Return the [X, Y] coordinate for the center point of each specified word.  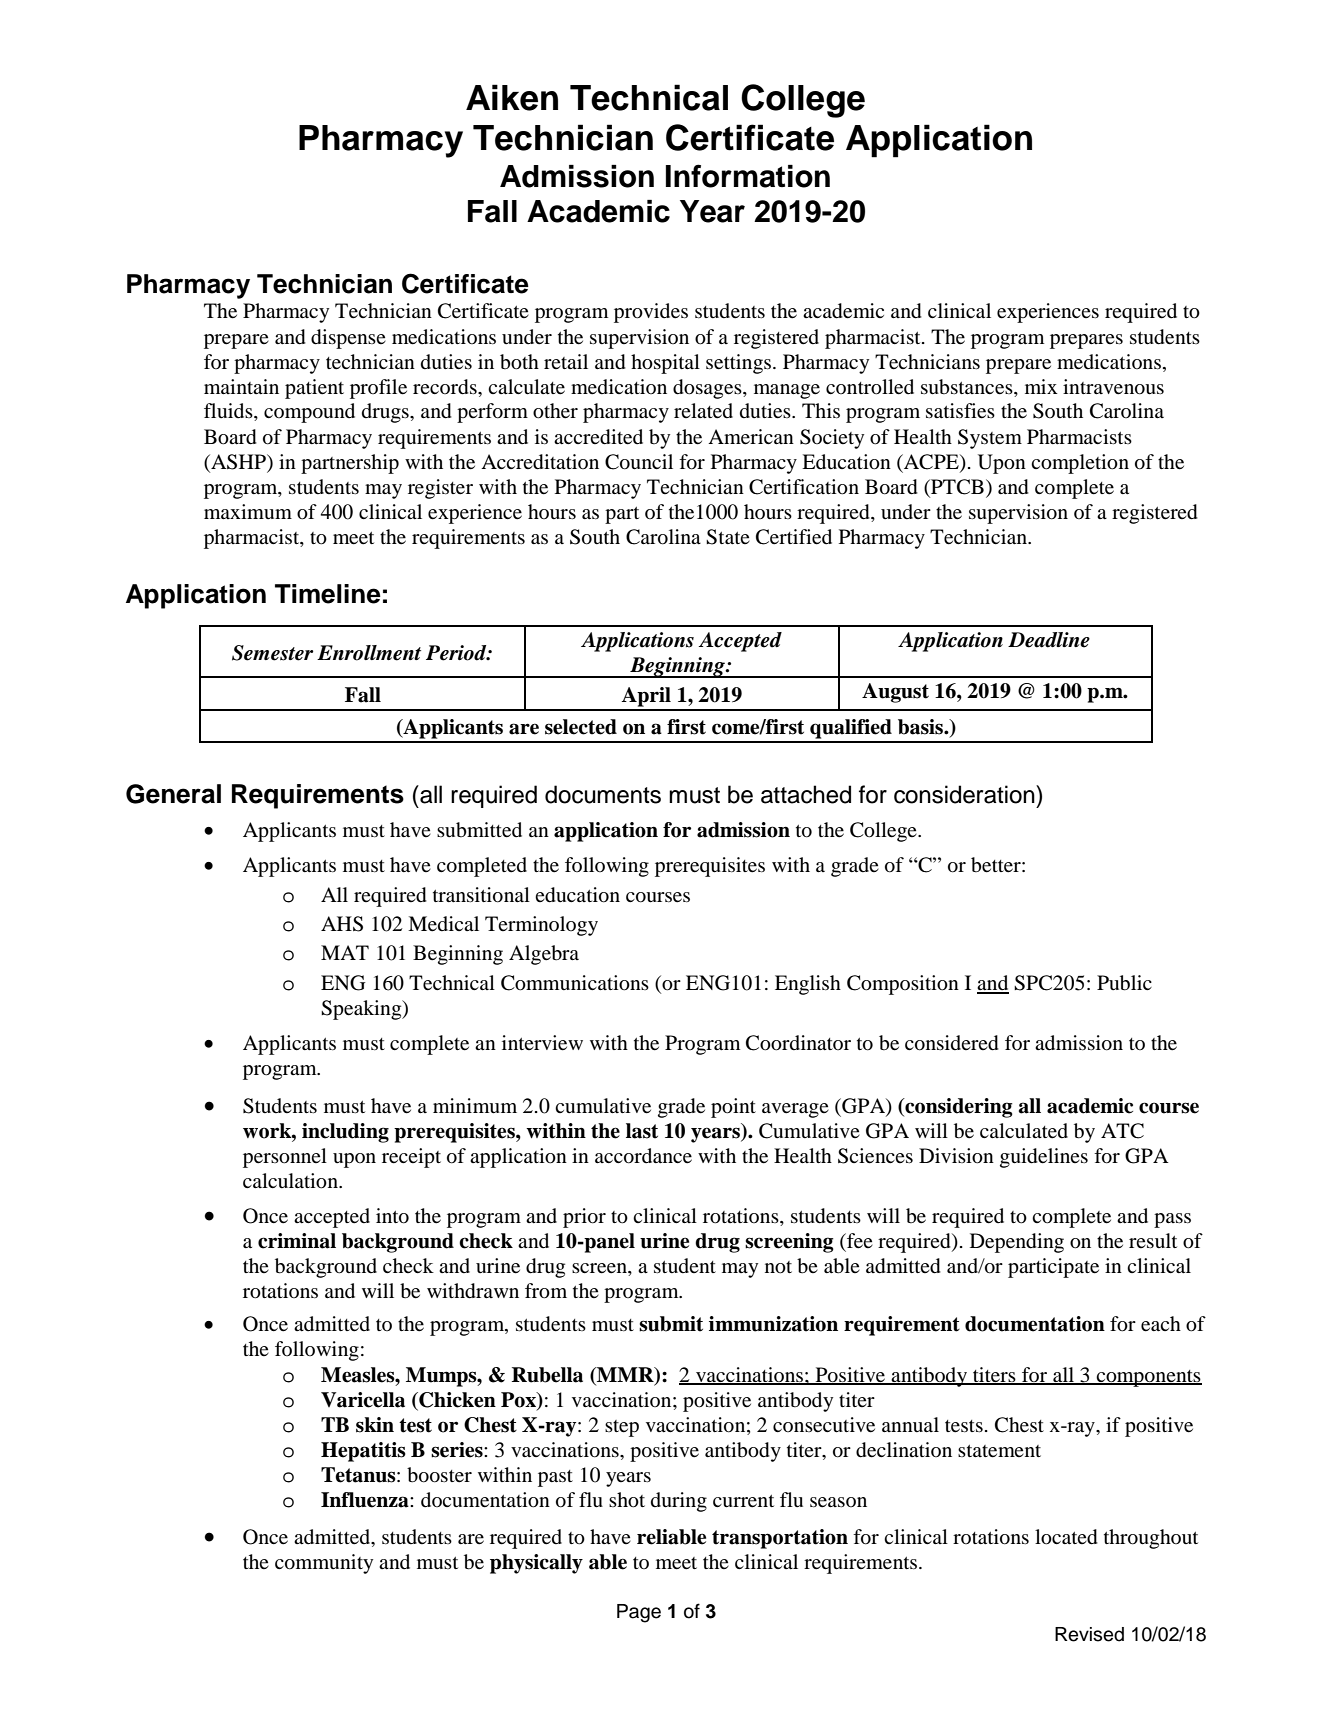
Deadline [1049, 640]
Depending [1017, 1243]
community [324, 1564]
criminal [297, 1241]
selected [581, 727]
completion [1080, 464]
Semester [272, 653]
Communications [575, 983]
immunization [773, 1324]
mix [1041, 386]
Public [1124, 983]
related [703, 411]
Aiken [512, 97]
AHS [342, 924]
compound [309, 413]
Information [748, 176]
